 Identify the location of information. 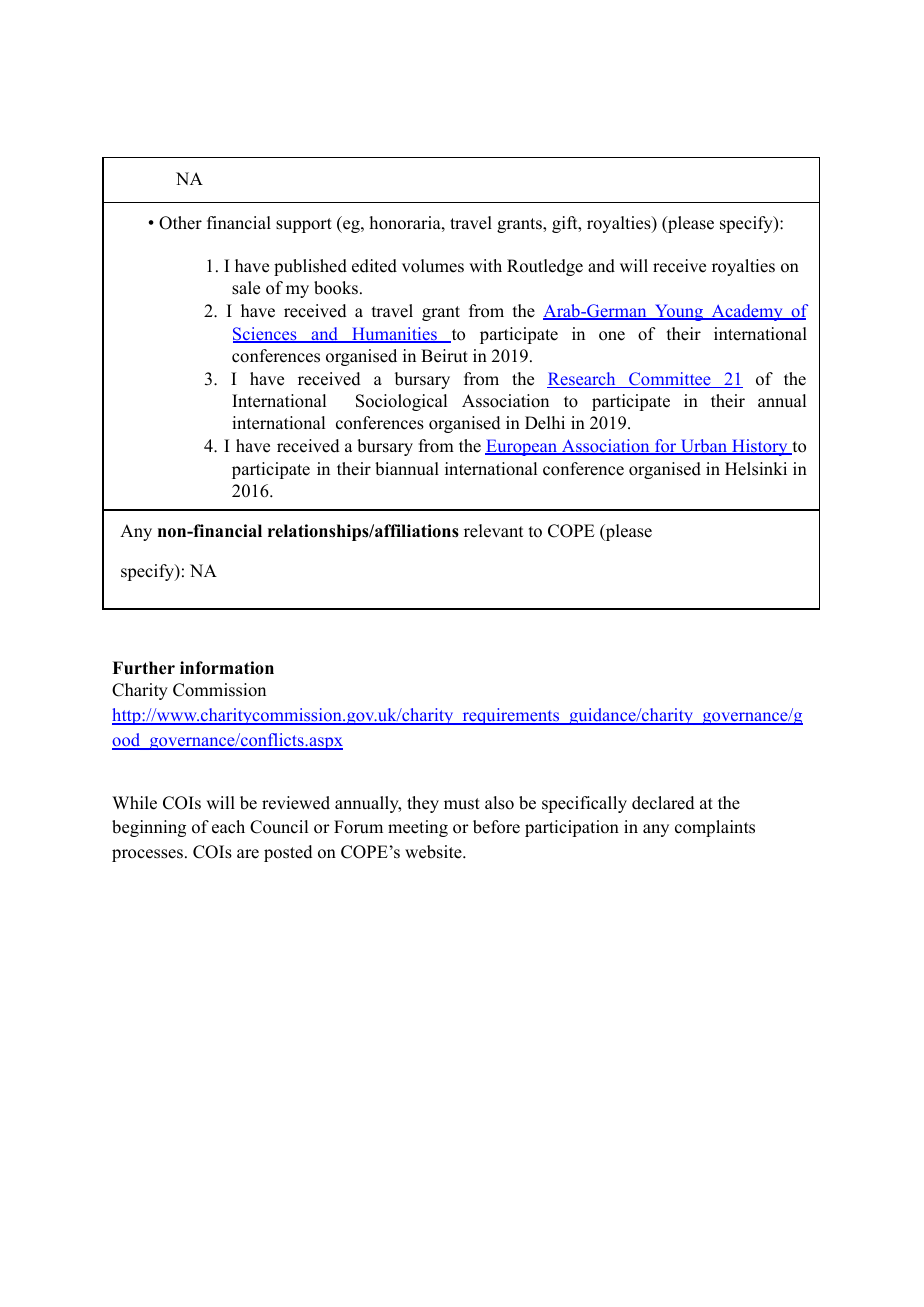
(227, 668).
